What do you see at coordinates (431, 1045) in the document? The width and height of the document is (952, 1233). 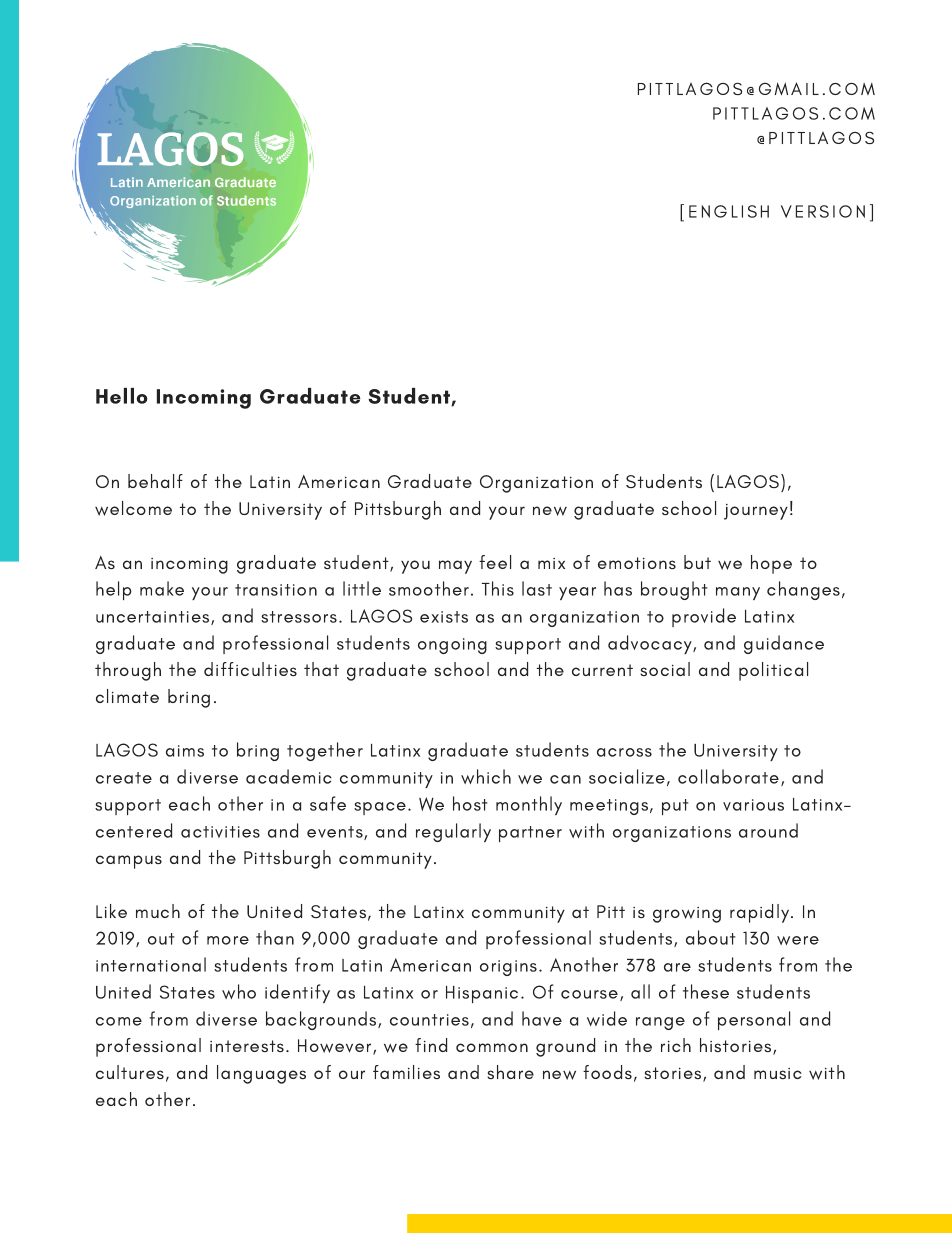 I see `find` at bounding box center [431, 1045].
